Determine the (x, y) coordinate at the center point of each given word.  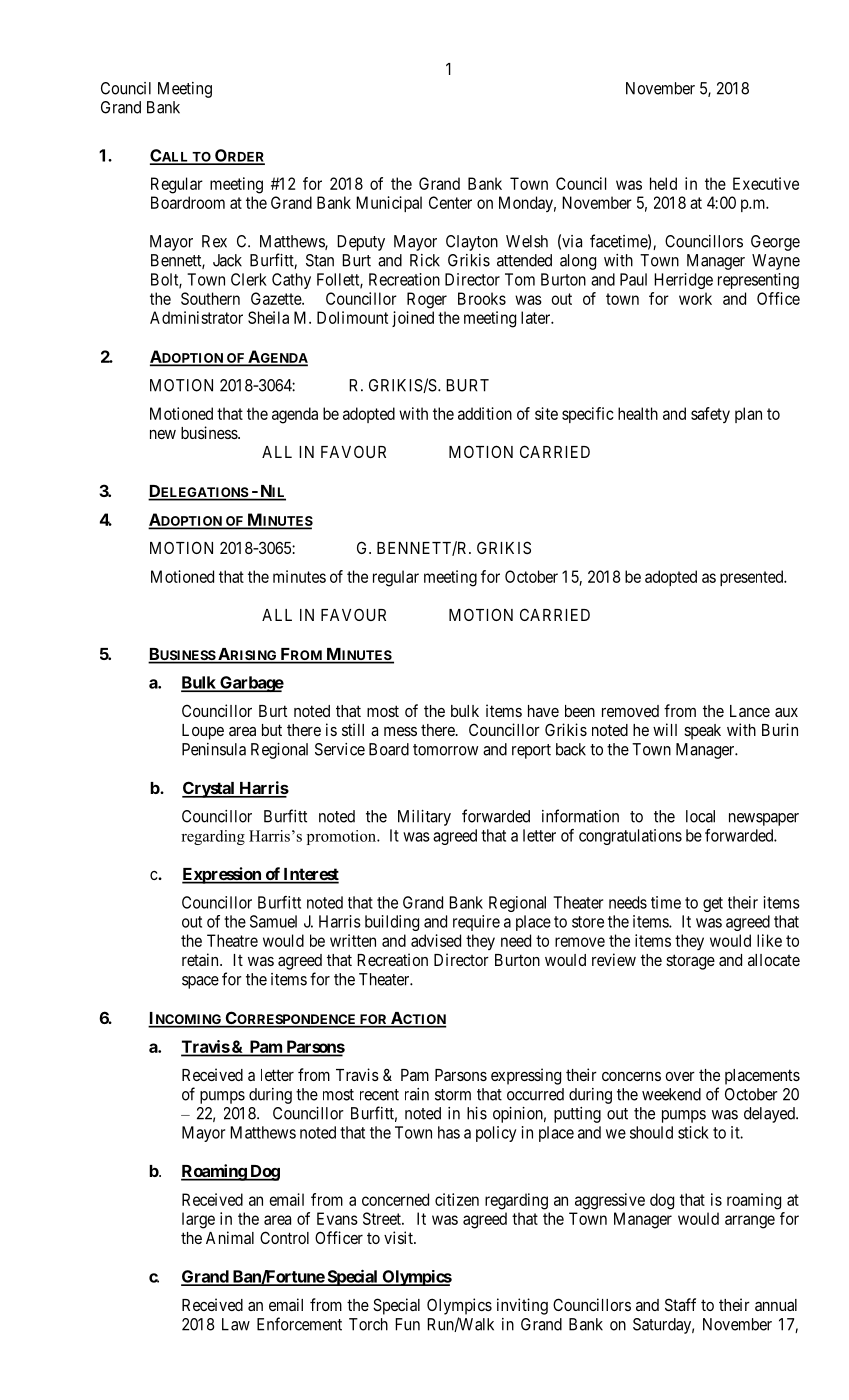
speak (702, 732)
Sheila (268, 317)
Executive (766, 183)
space (200, 982)
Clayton (472, 243)
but (272, 730)
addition (485, 413)
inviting (522, 1306)
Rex (214, 241)
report (531, 751)
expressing (526, 1076)
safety (710, 415)
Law (236, 1324)
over (680, 1076)
